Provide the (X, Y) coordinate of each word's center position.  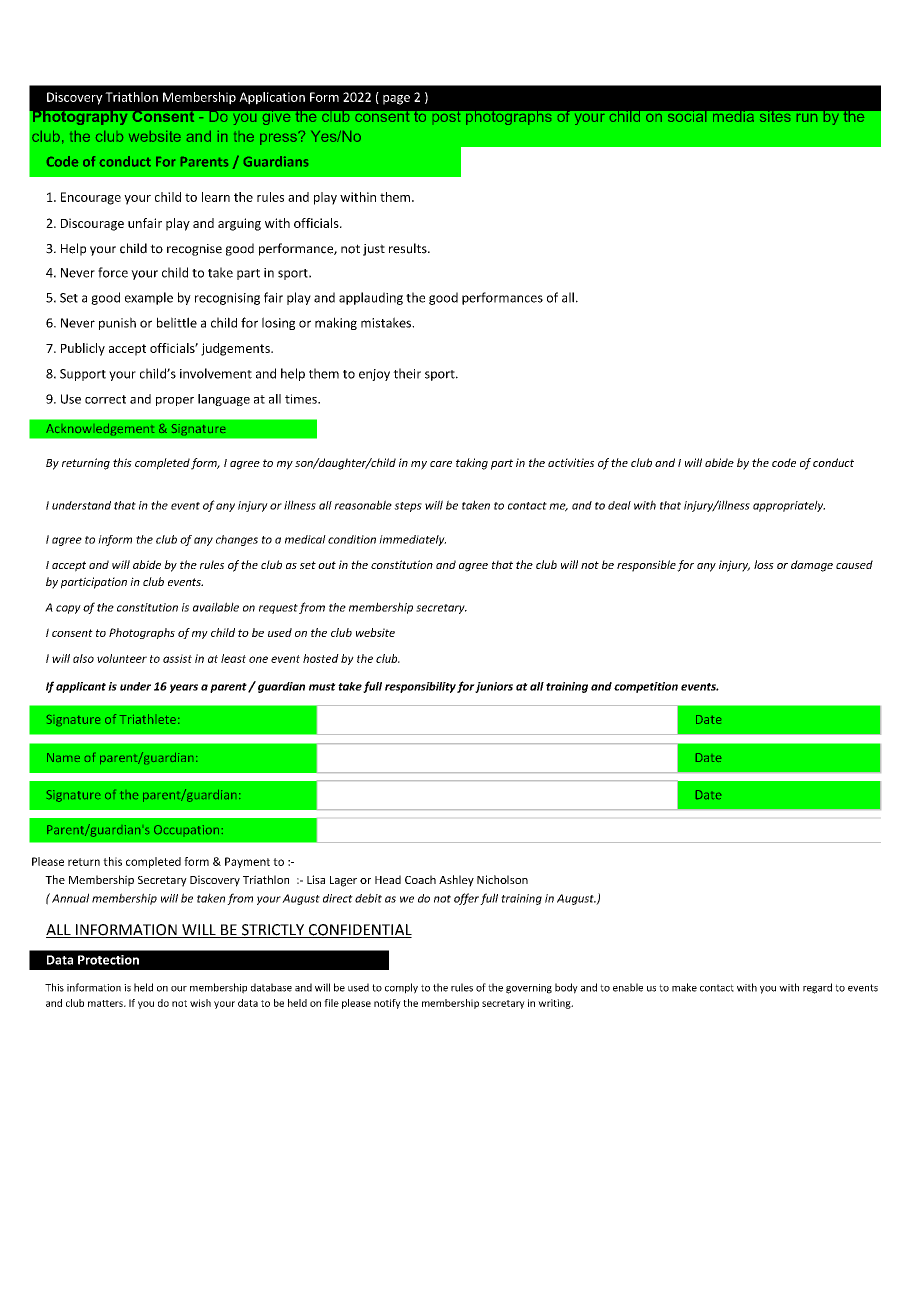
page (396, 100)
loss (764, 564)
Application (272, 98)
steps (408, 507)
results (409, 248)
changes (237, 540)
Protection (108, 960)
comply (401, 988)
